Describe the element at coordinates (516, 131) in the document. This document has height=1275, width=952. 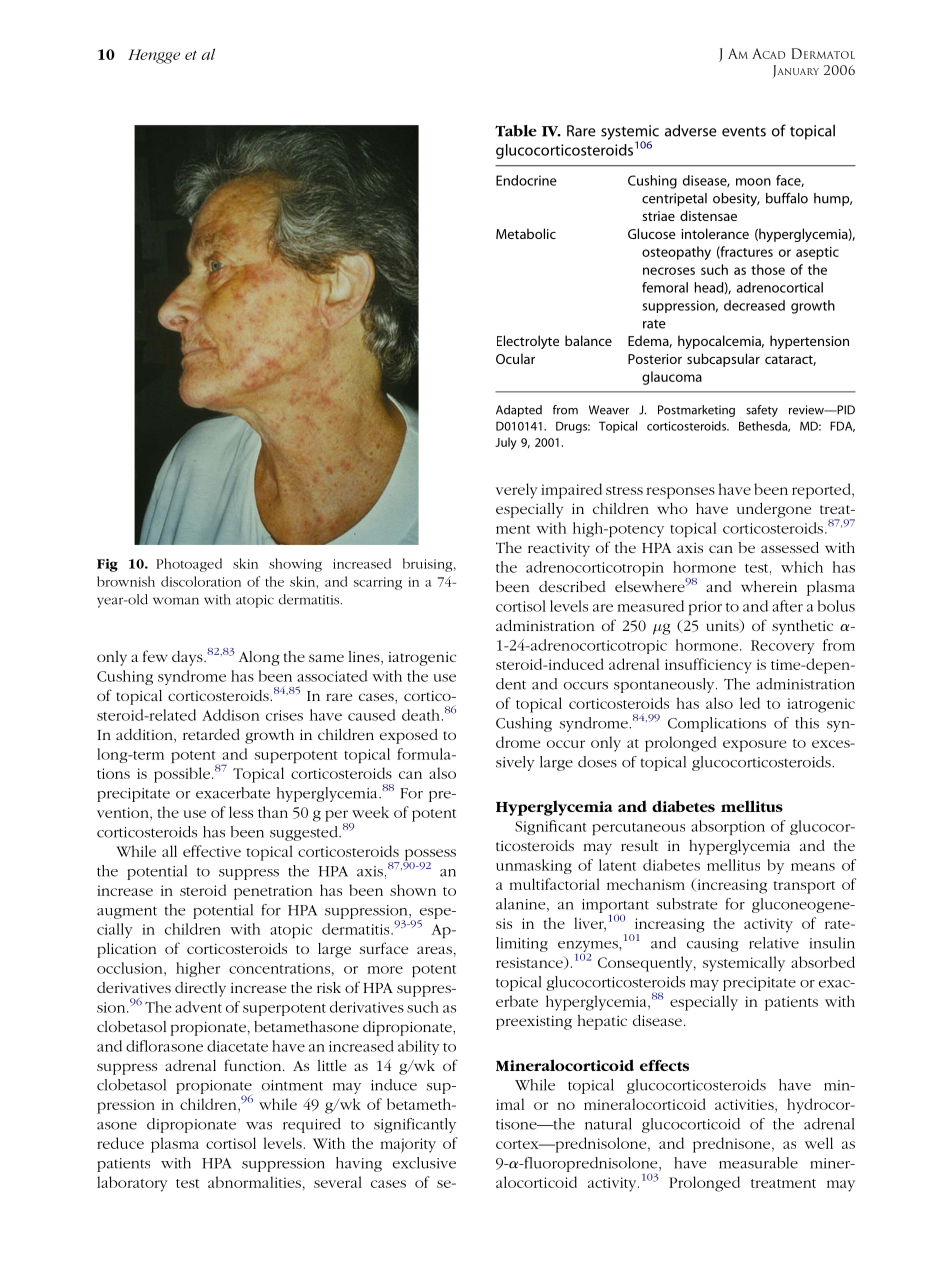
I see `Table` at that location.
